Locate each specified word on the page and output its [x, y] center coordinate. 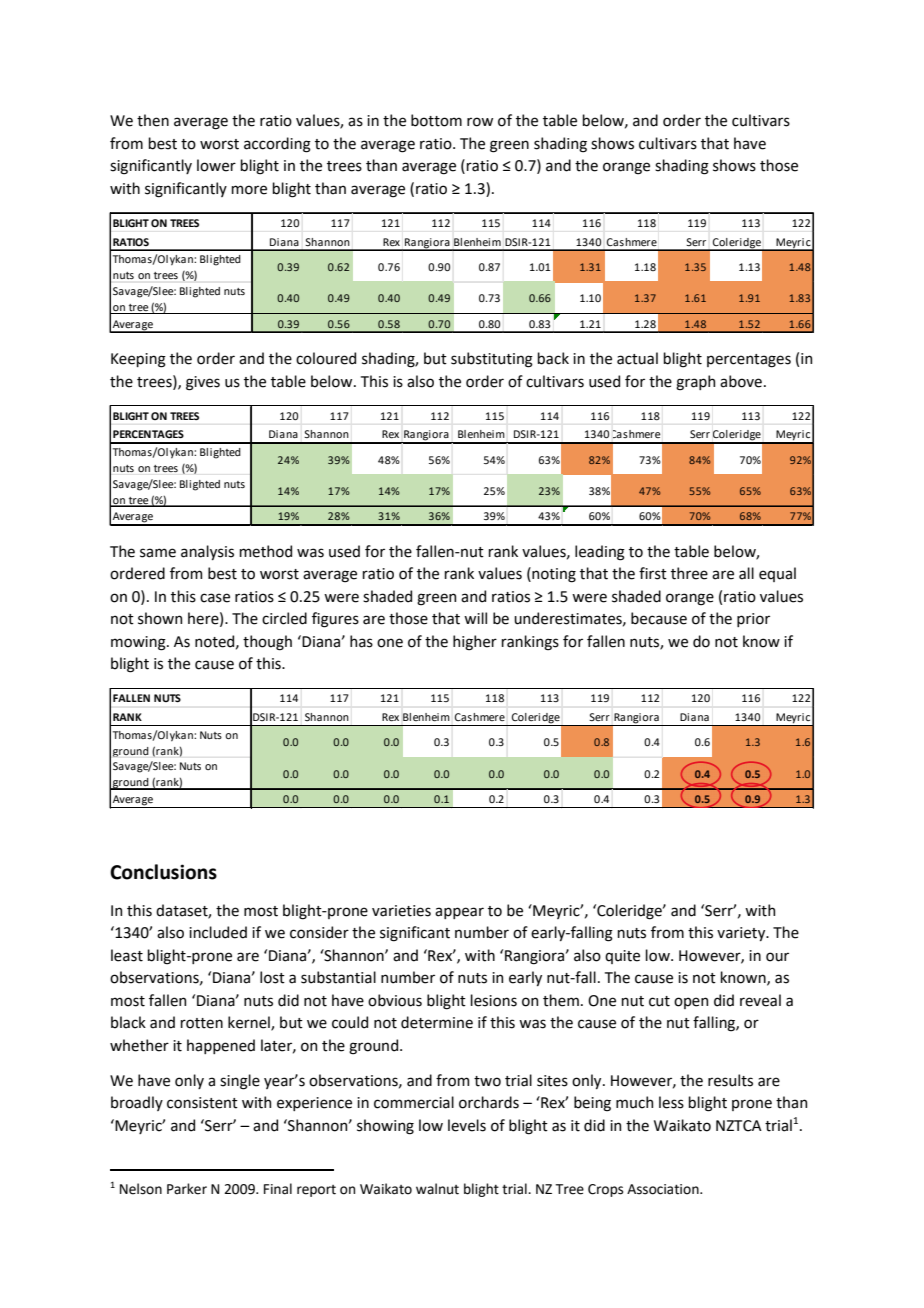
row [480, 122]
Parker [187, 1189]
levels [467, 1125]
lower [216, 165]
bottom [436, 120]
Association [664, 1189]
